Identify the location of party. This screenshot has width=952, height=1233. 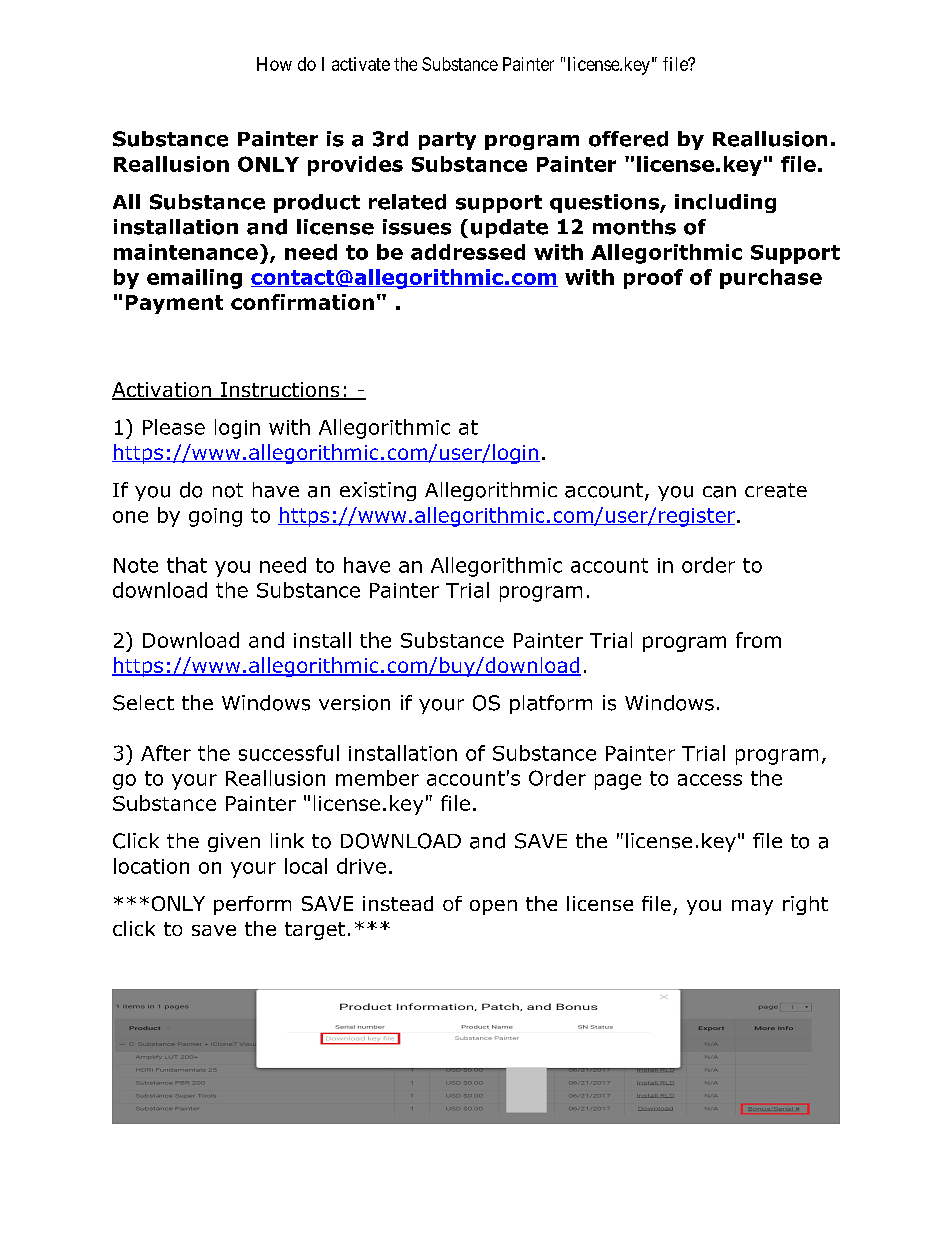
(447, 141).
